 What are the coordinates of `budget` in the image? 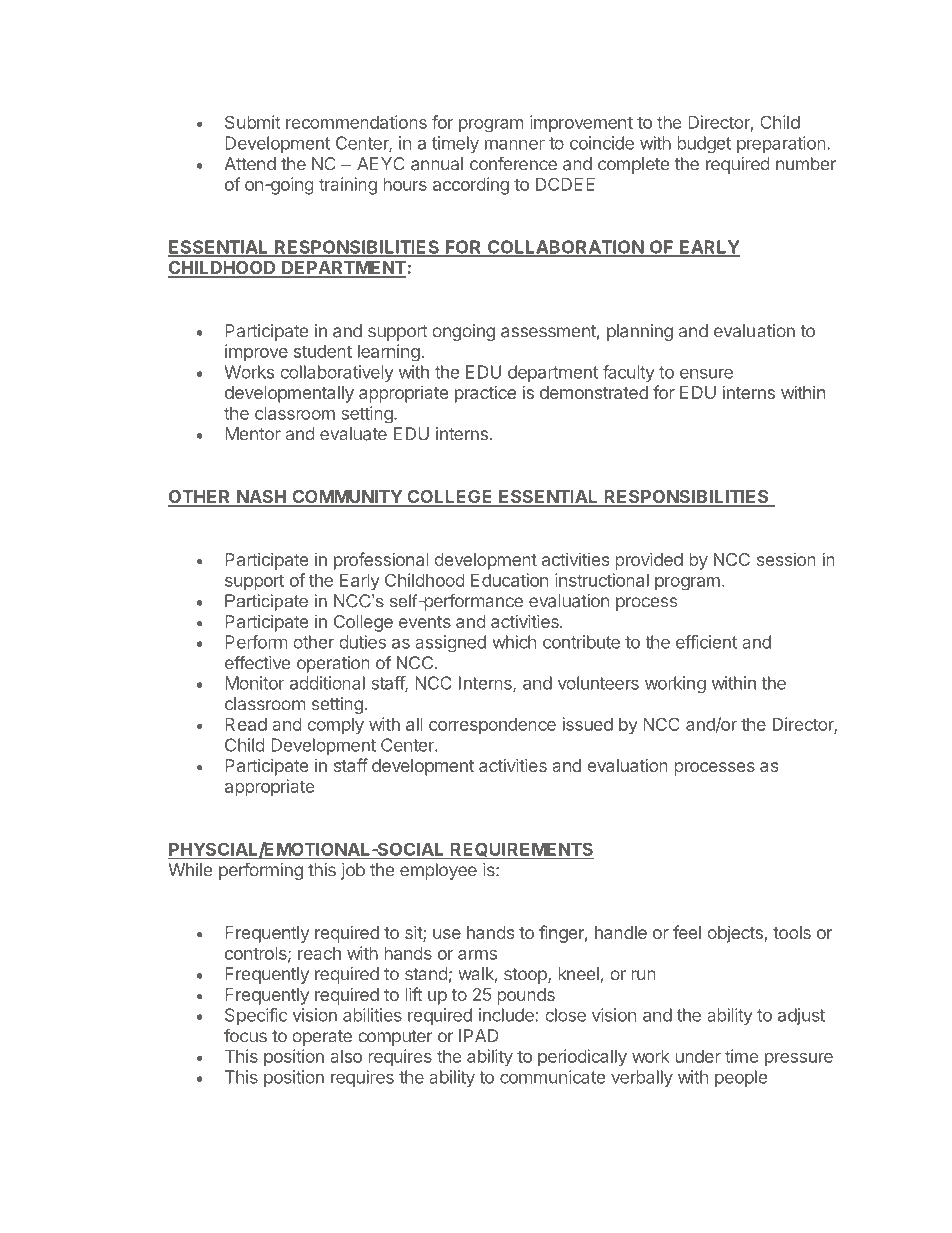 It's located at (704, 144).
